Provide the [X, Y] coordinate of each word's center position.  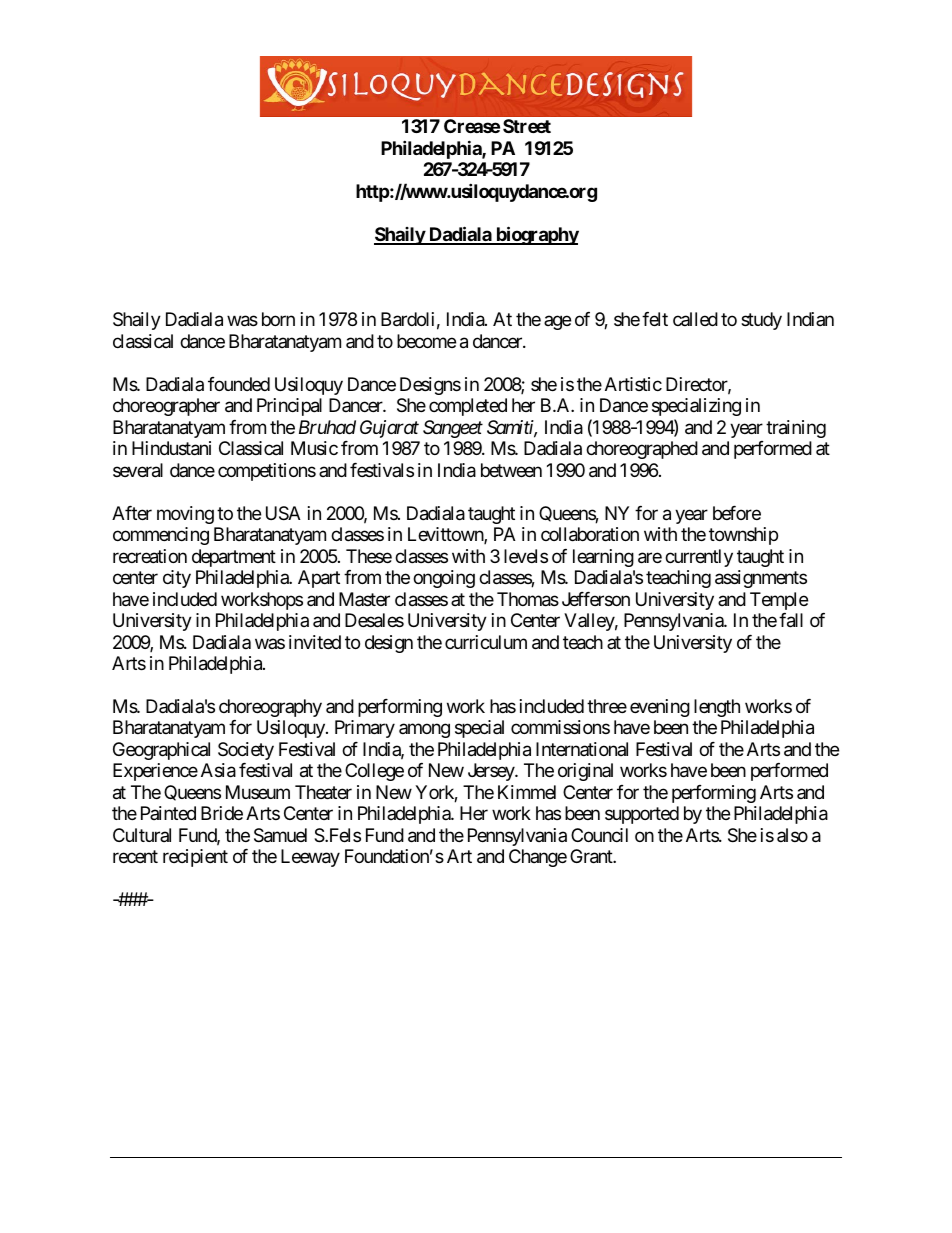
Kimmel [527, 792]
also [792, 835]
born [278, 319]
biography [536, 235]
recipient [195, 858]
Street [527, 126]
